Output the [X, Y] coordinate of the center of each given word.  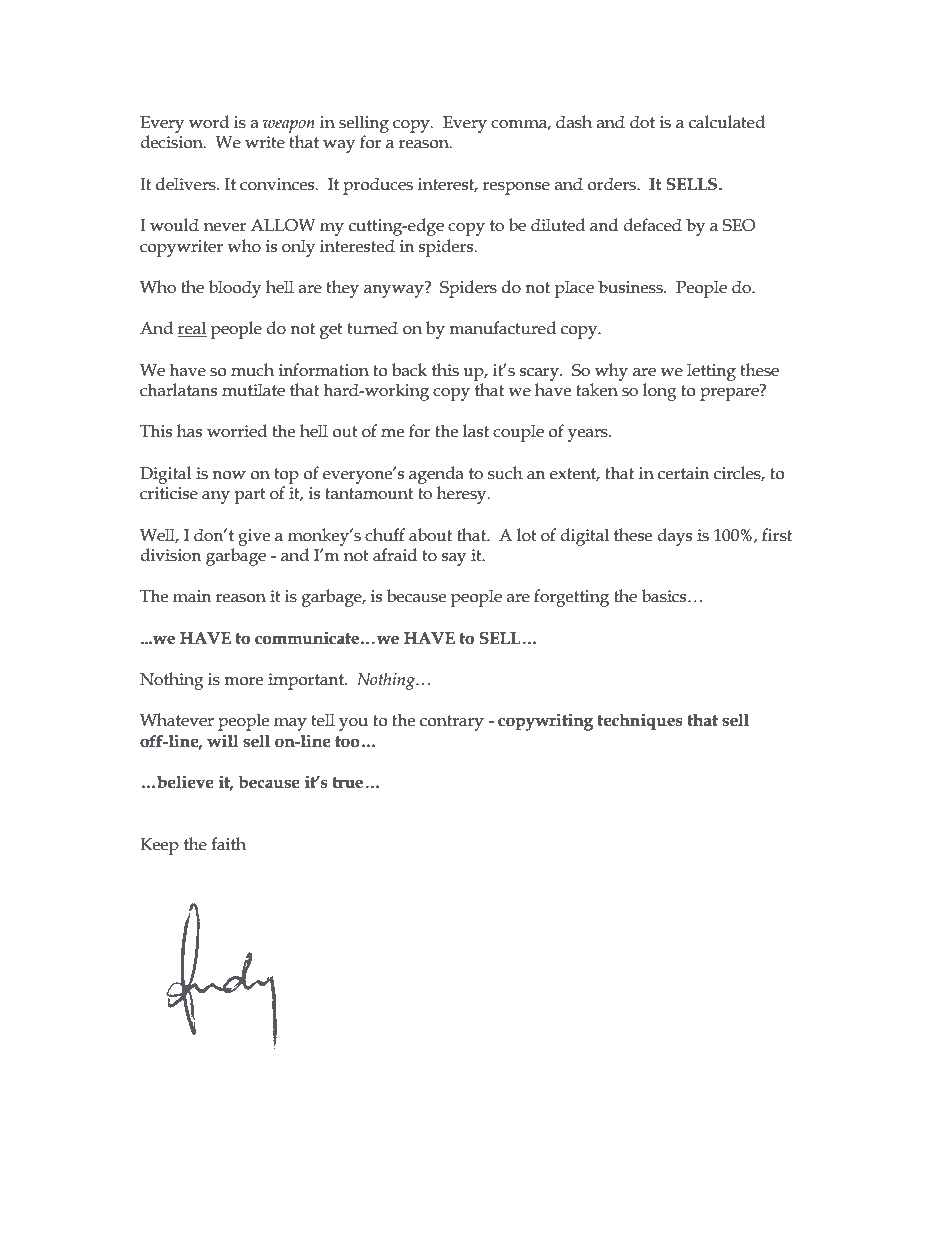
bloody [235, 289]
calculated [727, 122]
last [476, 431]
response [516, 188]
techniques [640, 722]
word [209, 122]
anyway [395, 290]
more [243, 681]
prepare [730, 393]
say [454, 559]
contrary [452, 723]
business [631, 287]
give [254, 537]
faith [228, 844]
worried [237, 431]
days [674, 537]
